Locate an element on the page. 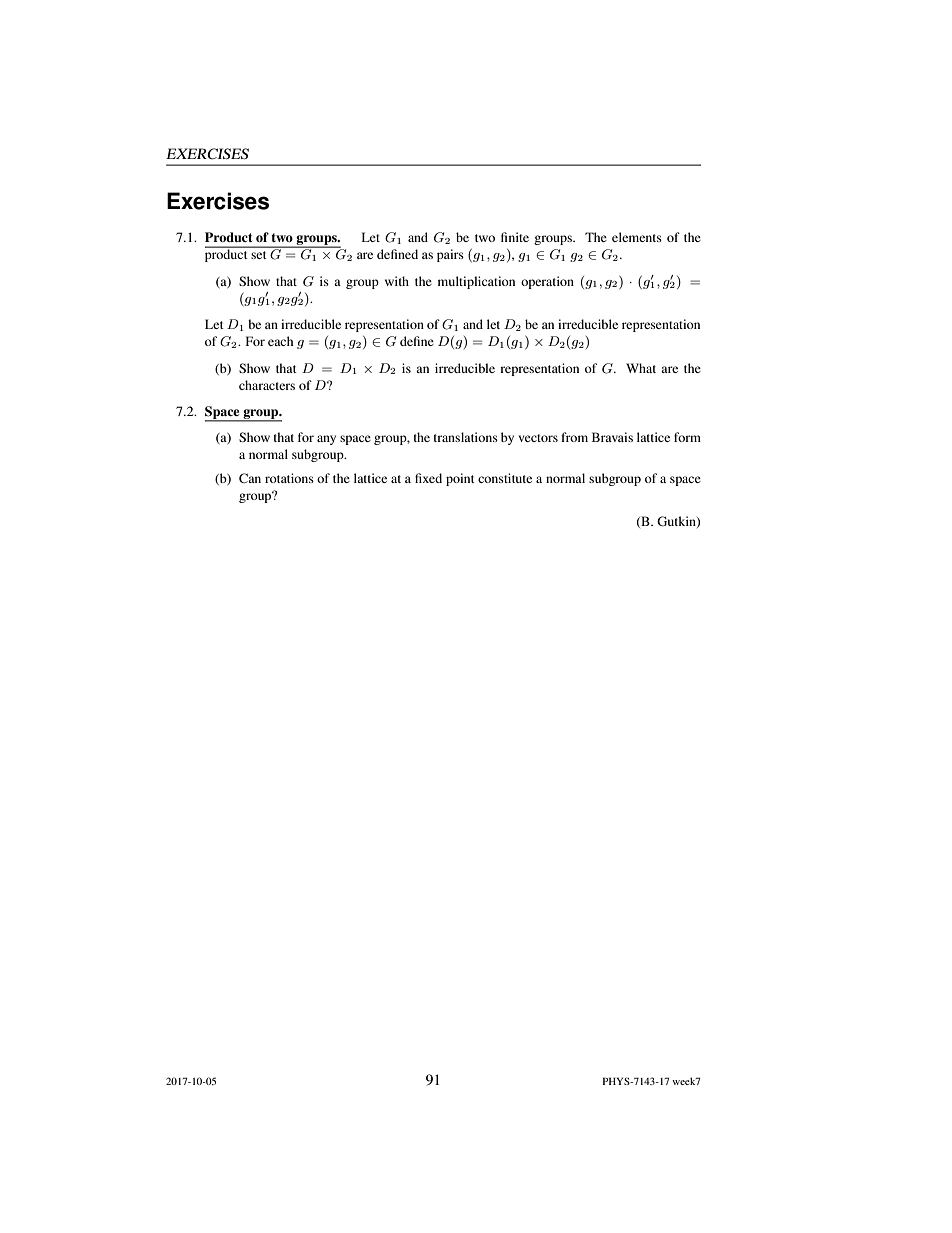 The width and height of the document is (952, 1233). rotations is located at coordinates (289, 478).
